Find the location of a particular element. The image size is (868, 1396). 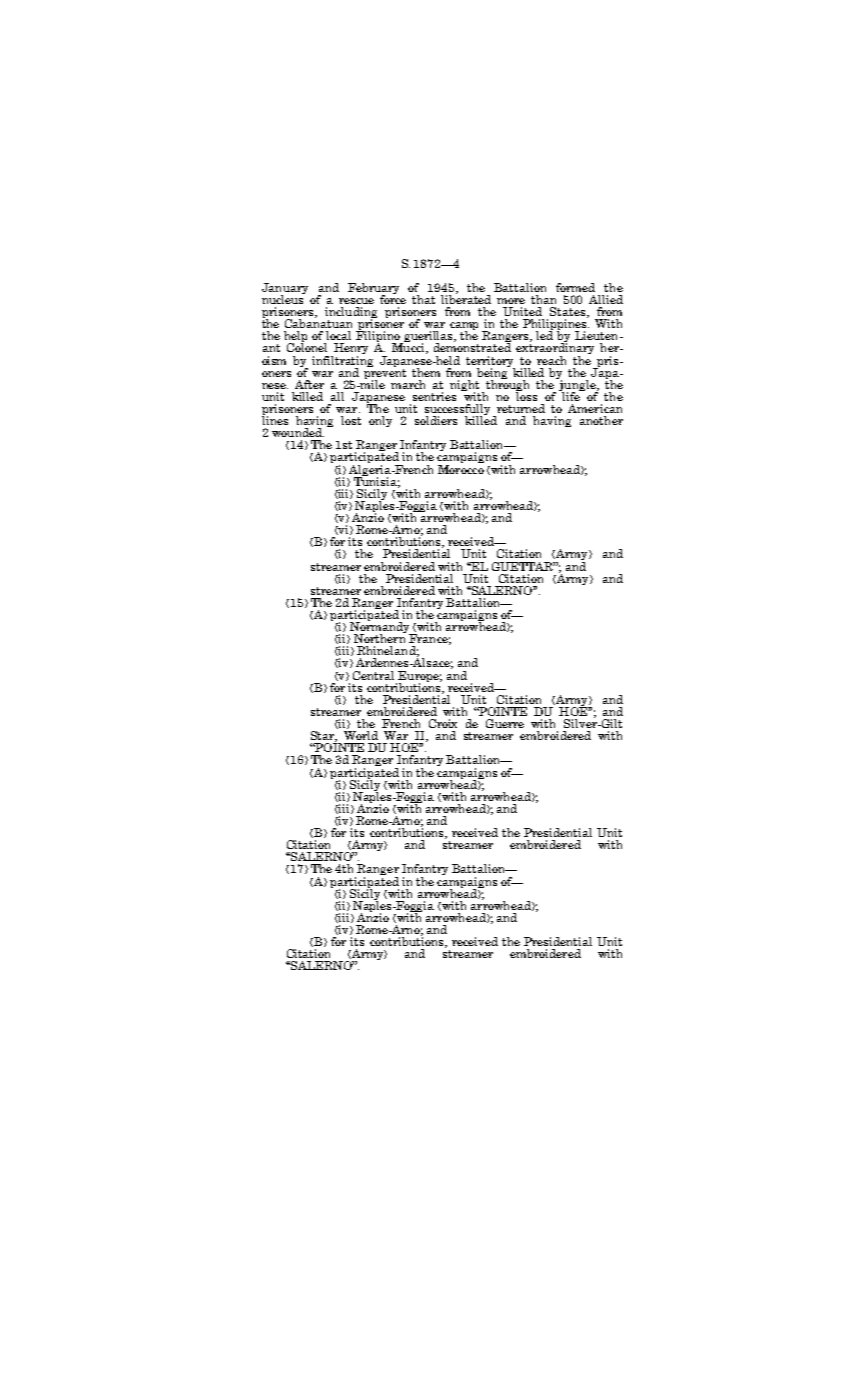

nucleus is located at coordinates (283, 298).
